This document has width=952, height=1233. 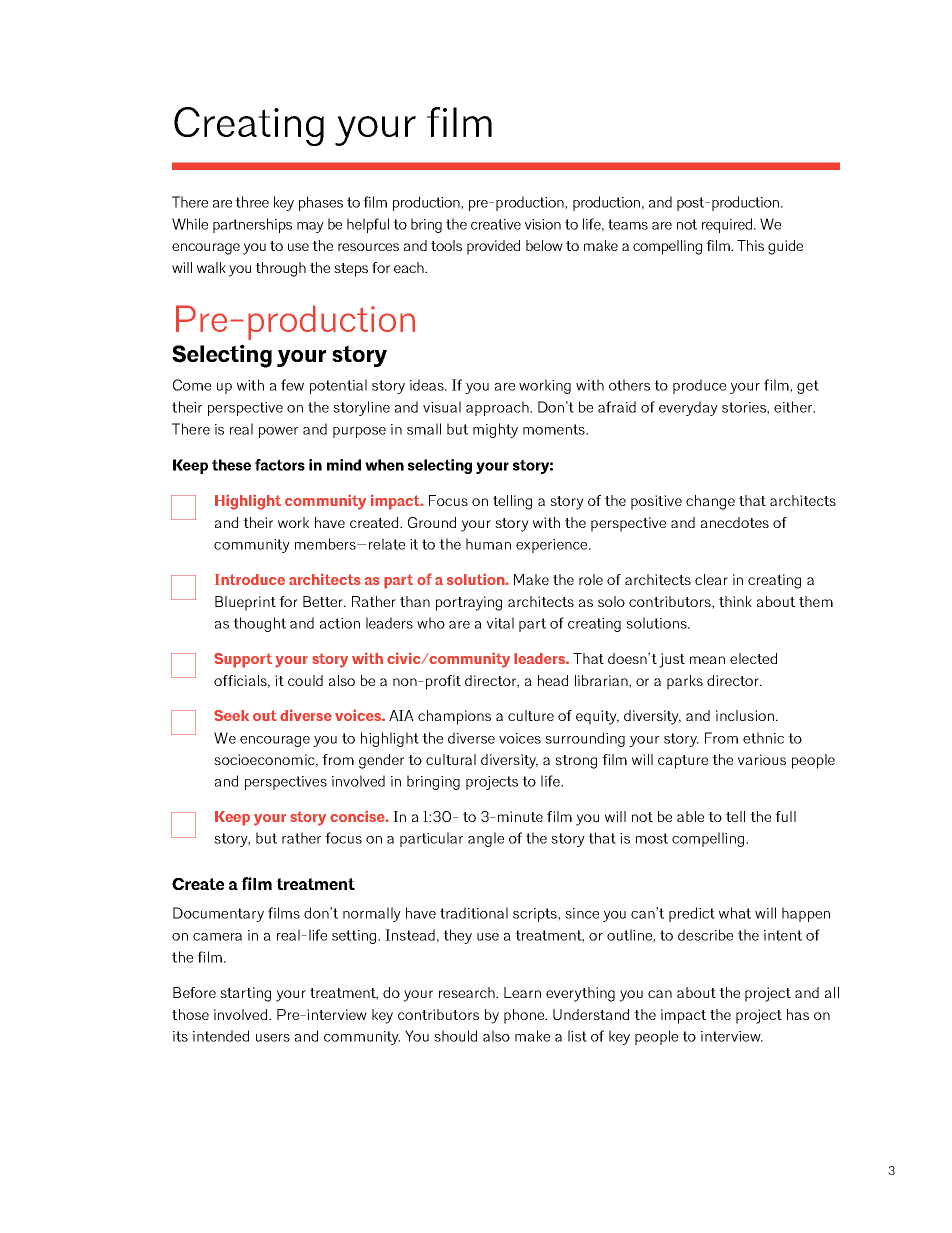 I want to click on required, so click(x=728, y=225).
